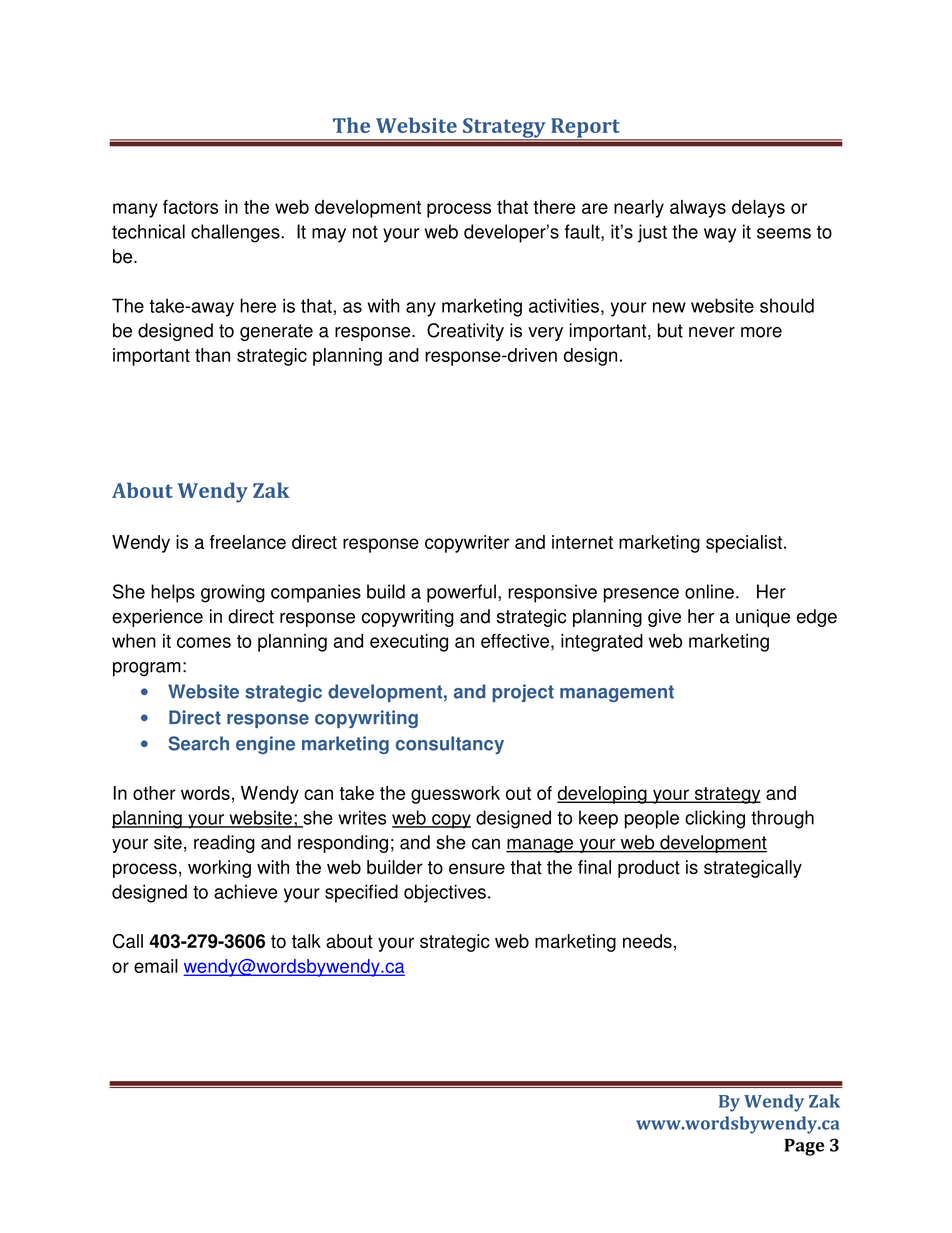 Image resolution: width=952 pixels, height=1233 pixels. Describe the element at coordinates (455, 795) in the page. I see `guesswork` at that location.
